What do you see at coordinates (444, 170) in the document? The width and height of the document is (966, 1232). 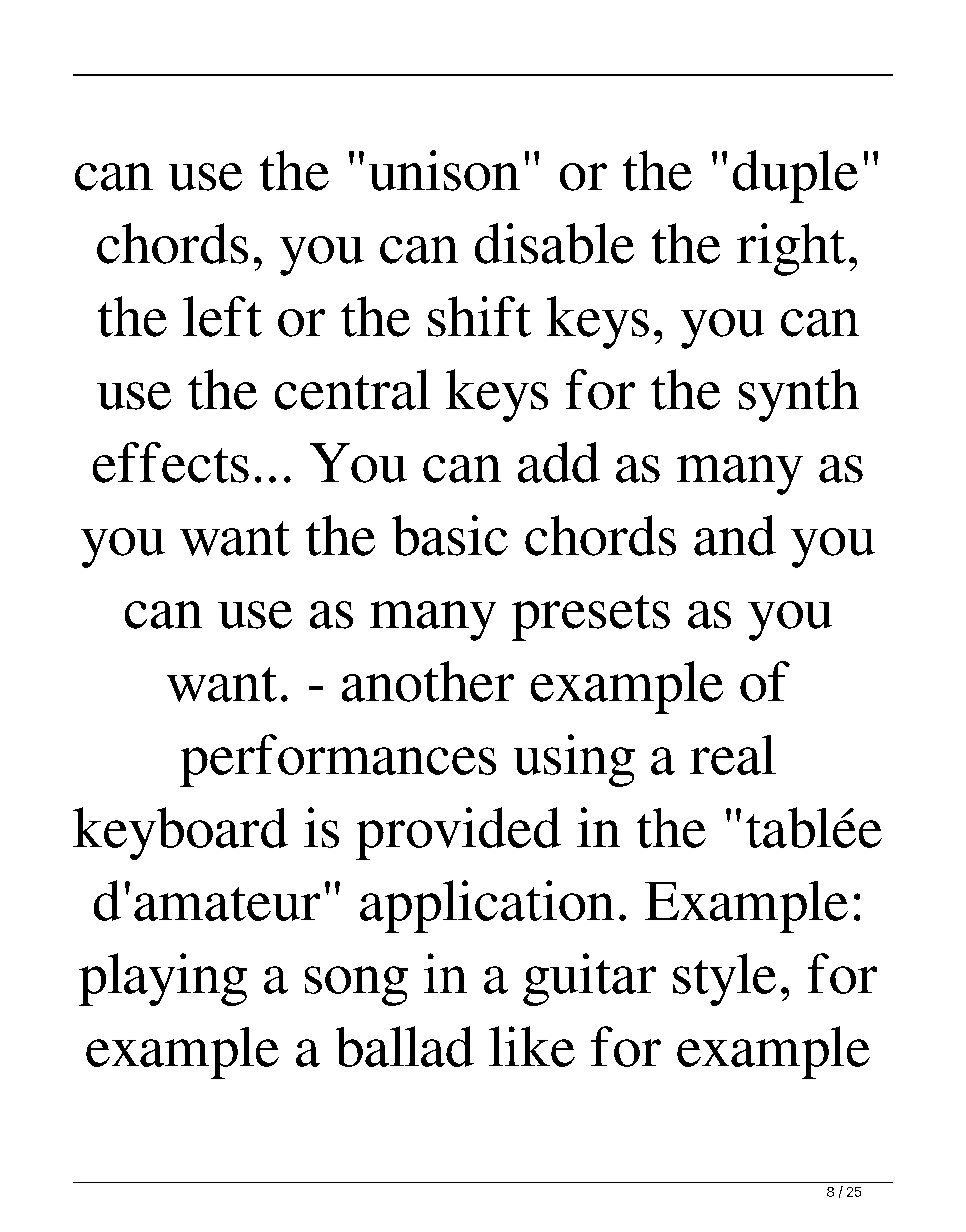 I see `unison` at bounding box center [444, 170].
